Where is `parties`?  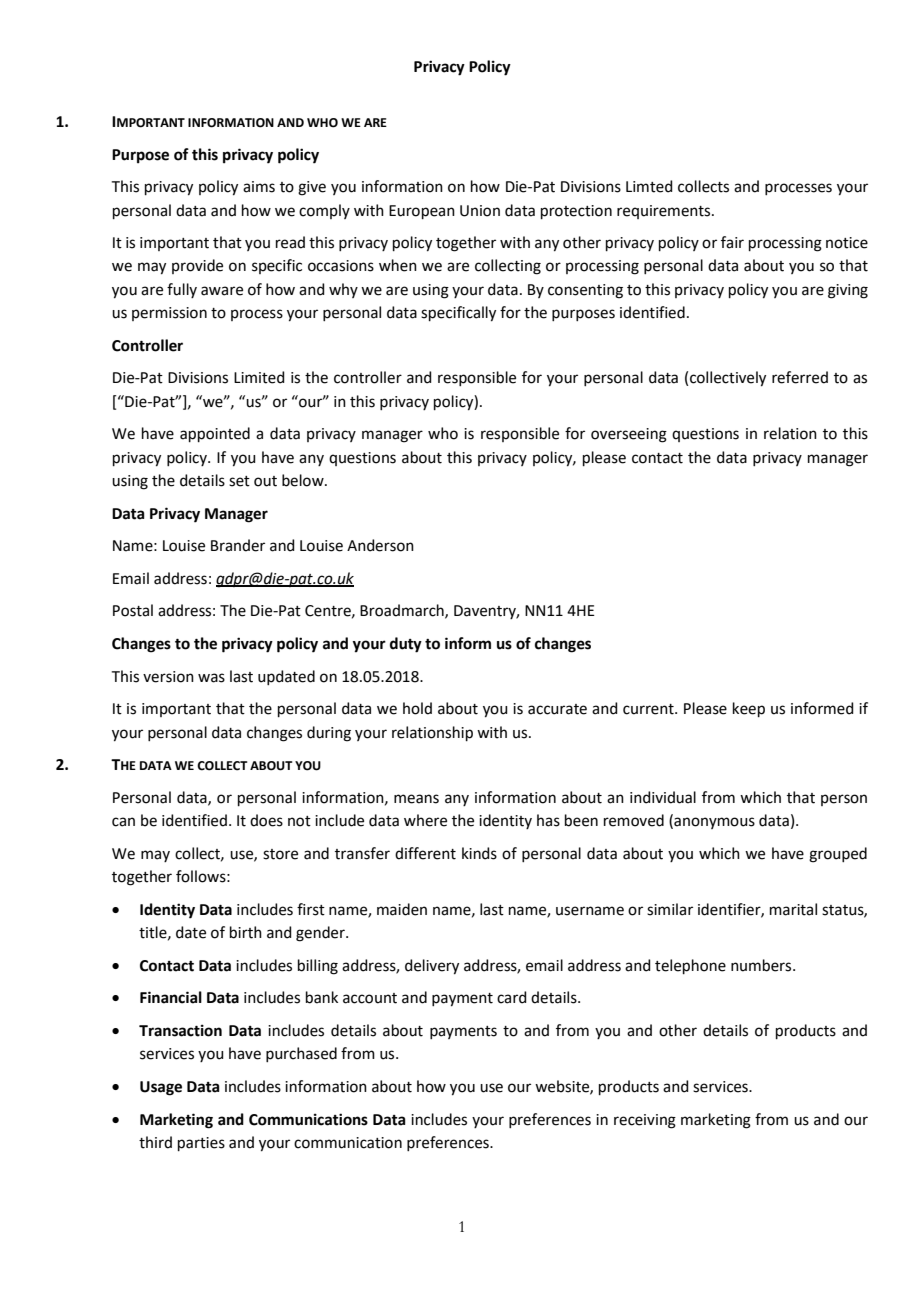 parties is located at coordinates (201, 1144).
